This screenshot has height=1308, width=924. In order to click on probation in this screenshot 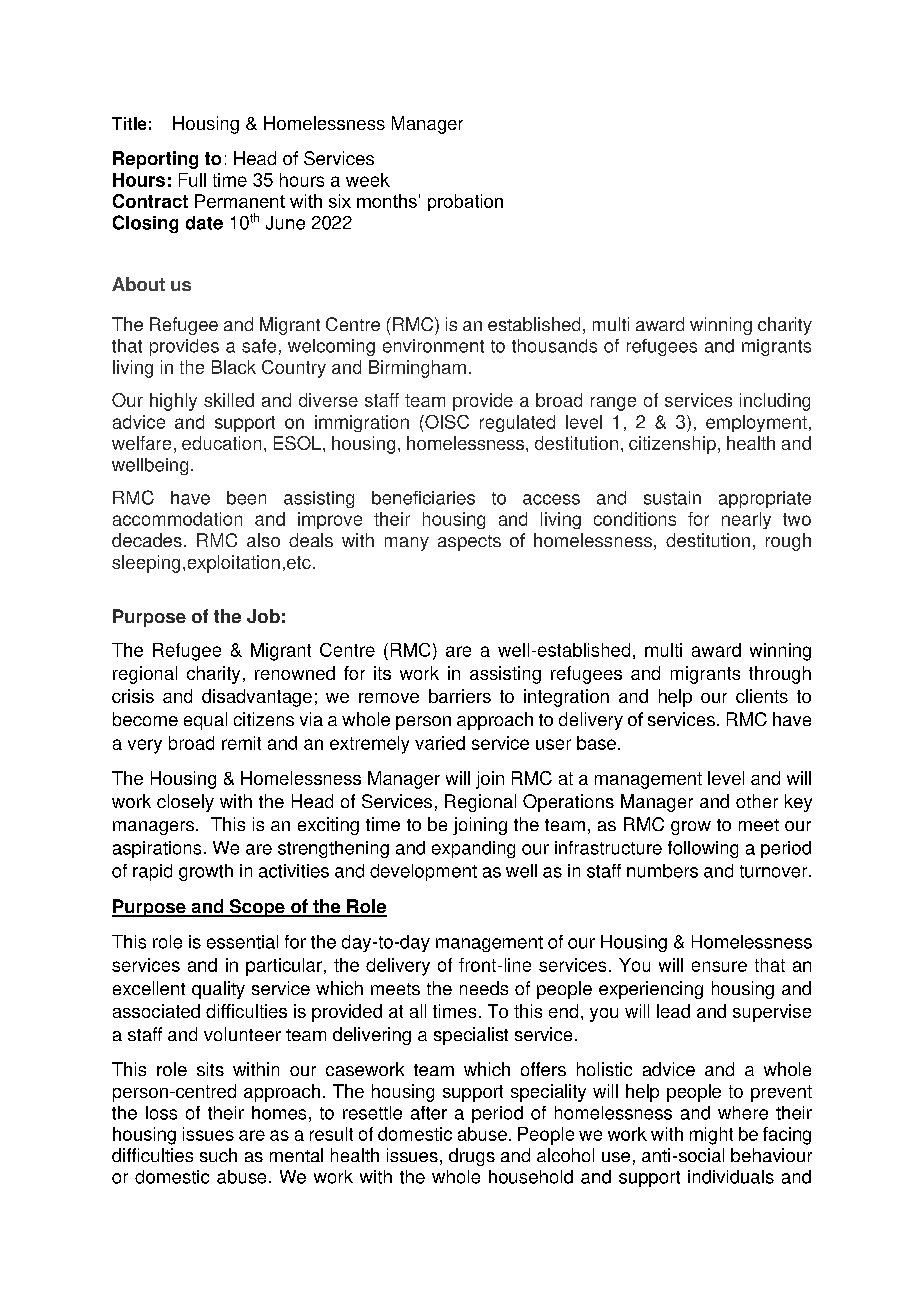, I will do `click(465, 202)`.
